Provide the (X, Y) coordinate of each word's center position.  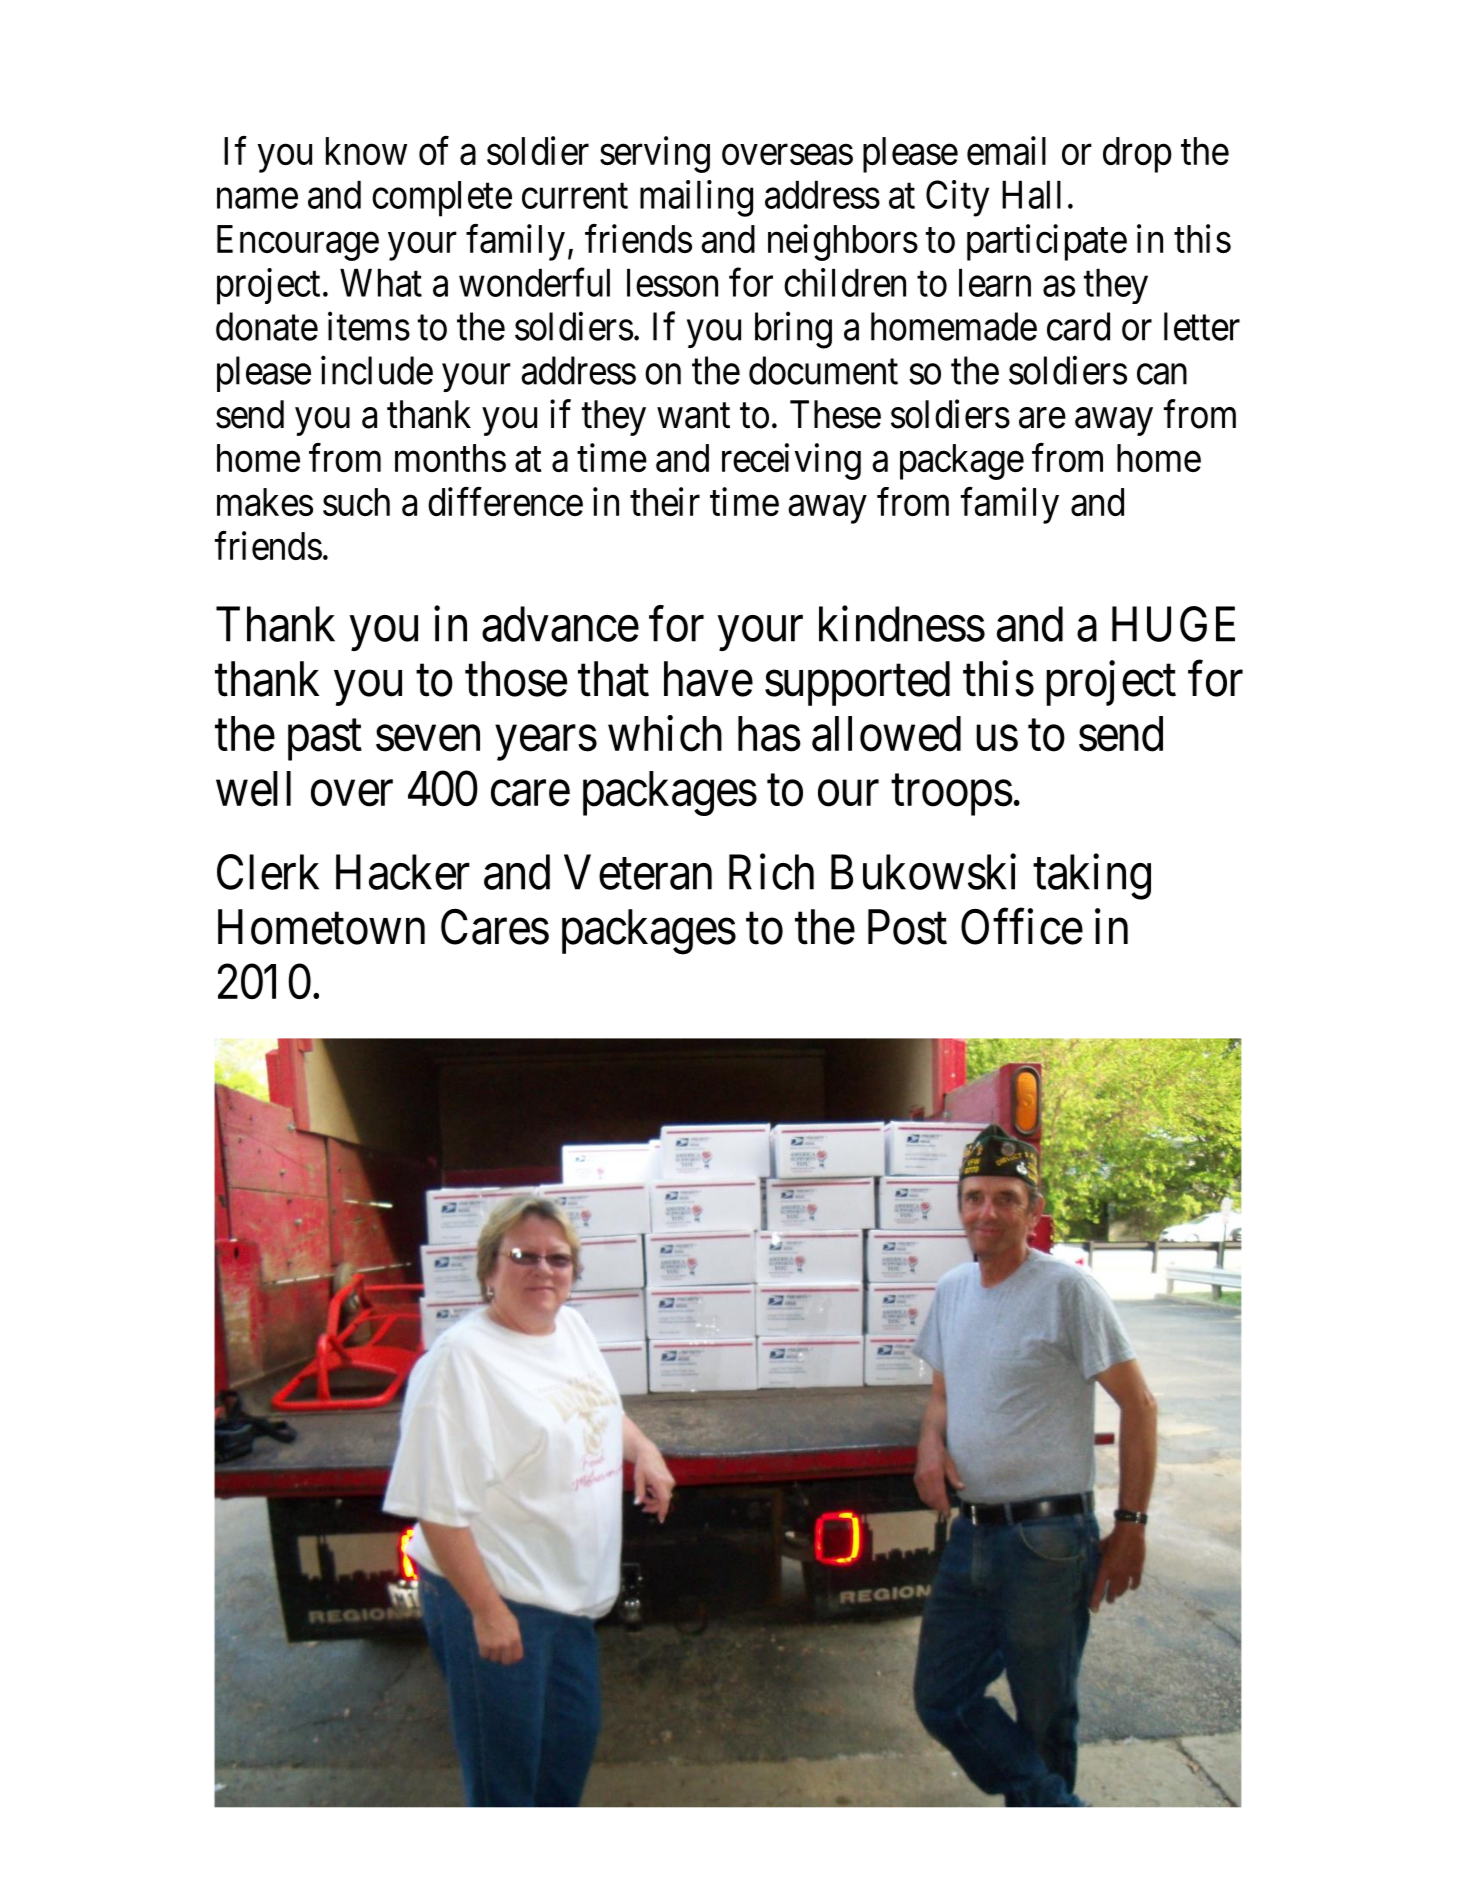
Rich (771, 872)
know (366, 151)
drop (1137, 155)
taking (1092, 877)
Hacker (403, 872)
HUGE (1173, 624)
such (356, 502)
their (665, 501)
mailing (696, 198)
